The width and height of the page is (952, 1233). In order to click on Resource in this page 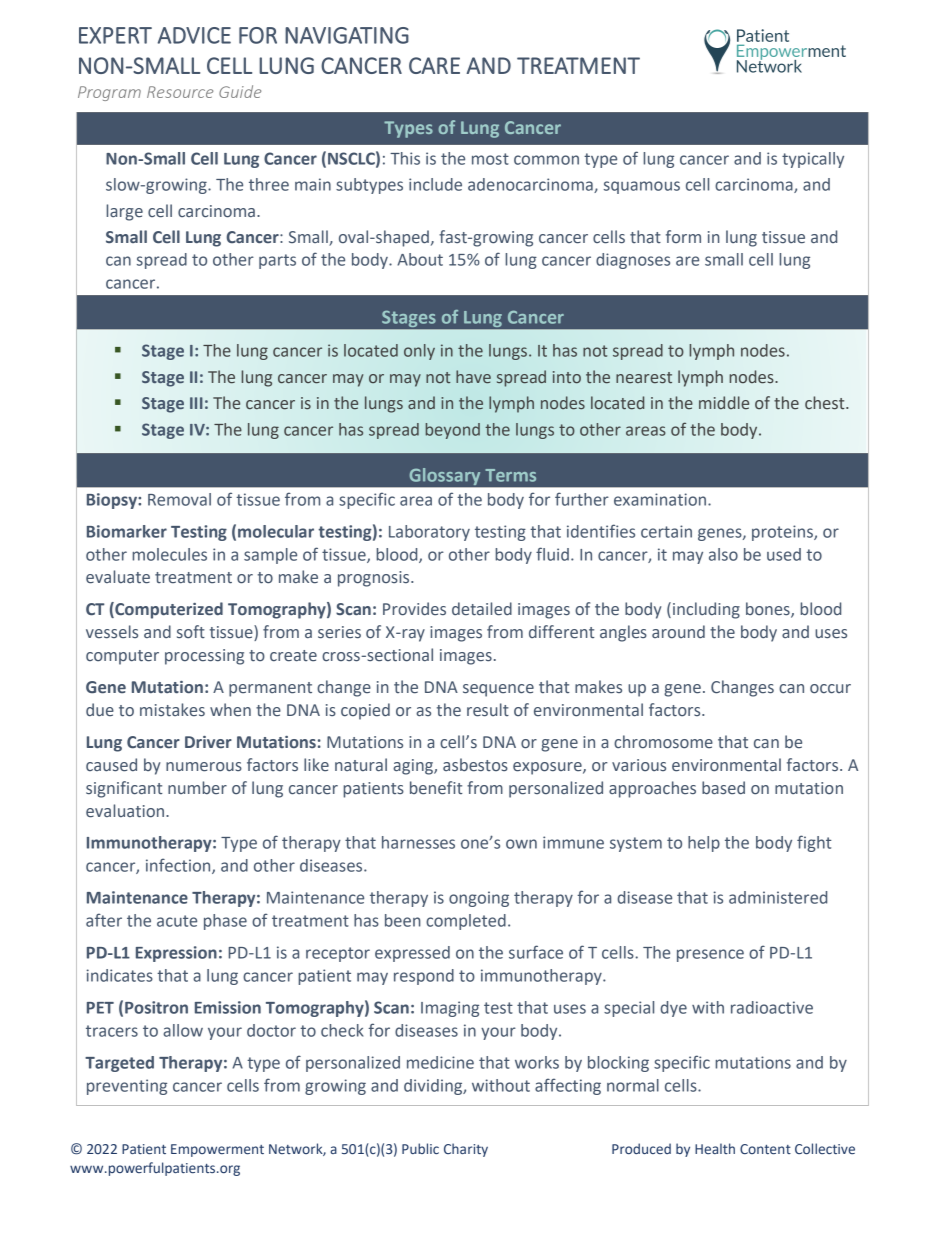, I will do `click(180, 92)`.
